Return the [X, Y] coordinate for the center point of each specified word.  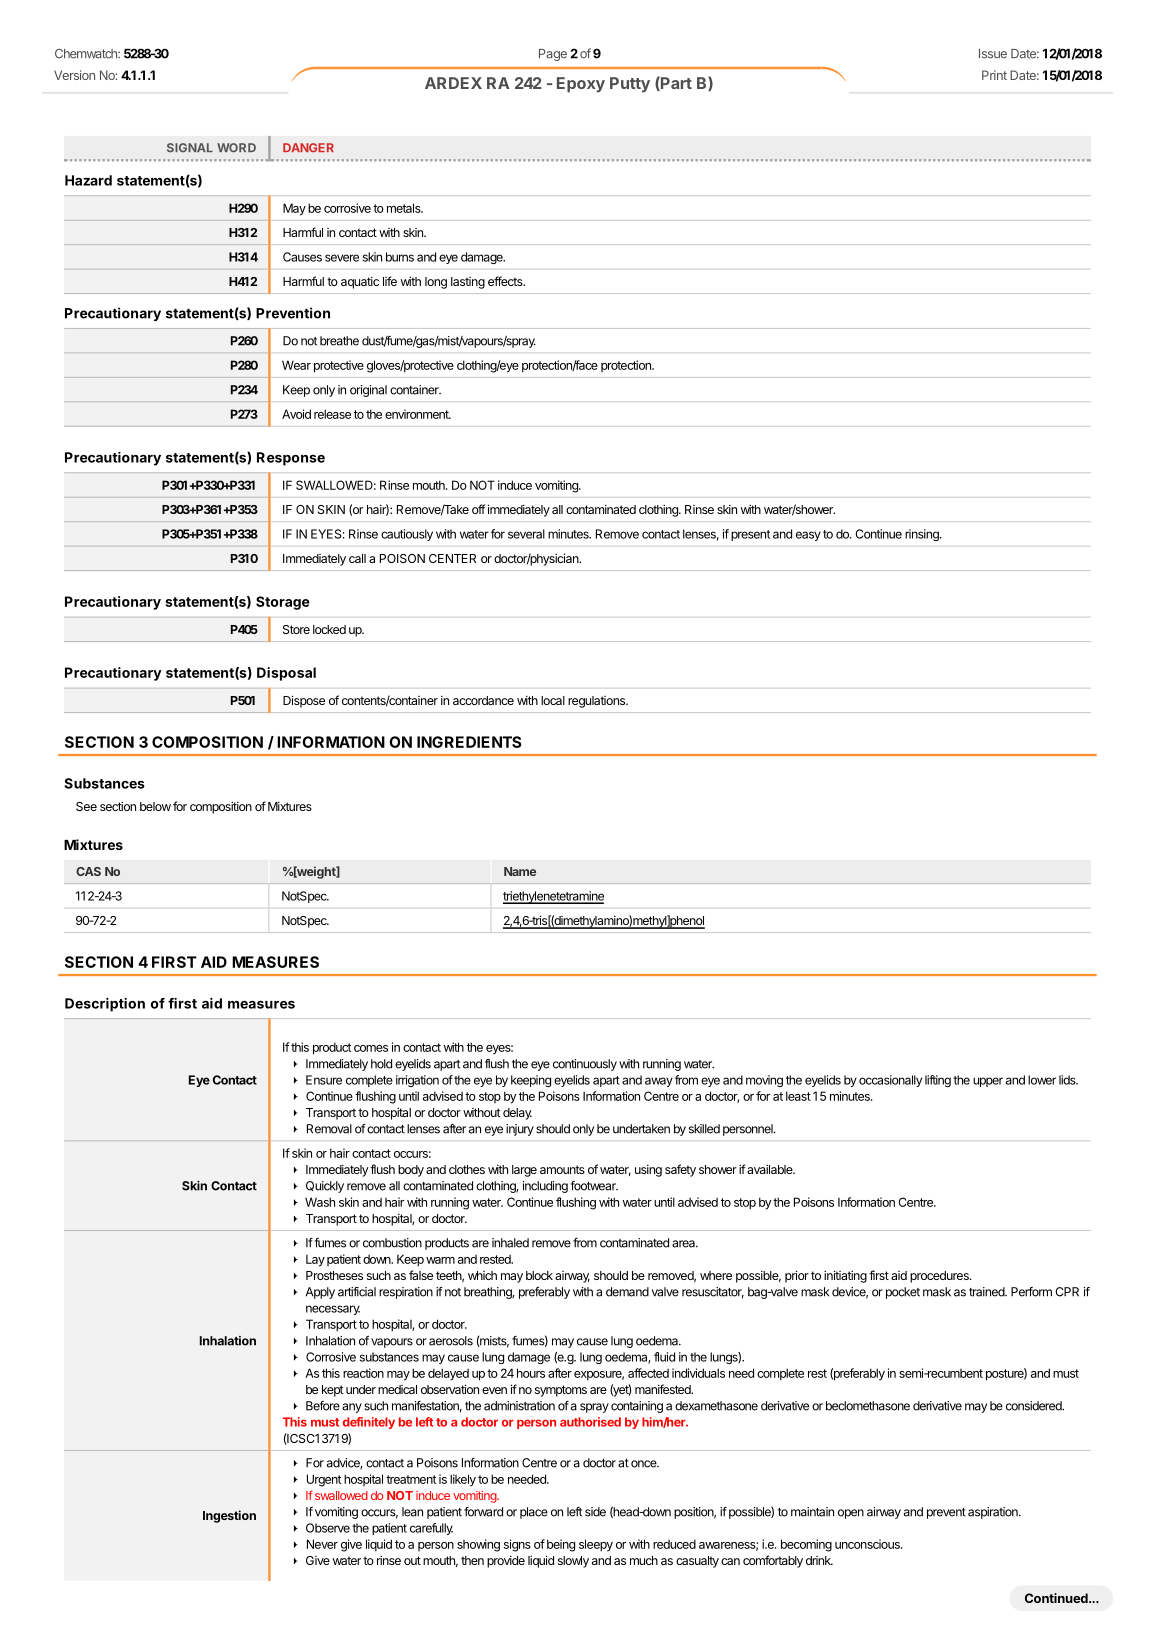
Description [105, 1005]
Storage [283, 603]
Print [994, 75]
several [526, 534]
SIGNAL [190, 148]
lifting [938, 1081]
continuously [585, 1065]
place [534, 1513]
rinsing [923, 535]
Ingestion [229, 1516]
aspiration [994, 1513]
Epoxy [581, 85]
